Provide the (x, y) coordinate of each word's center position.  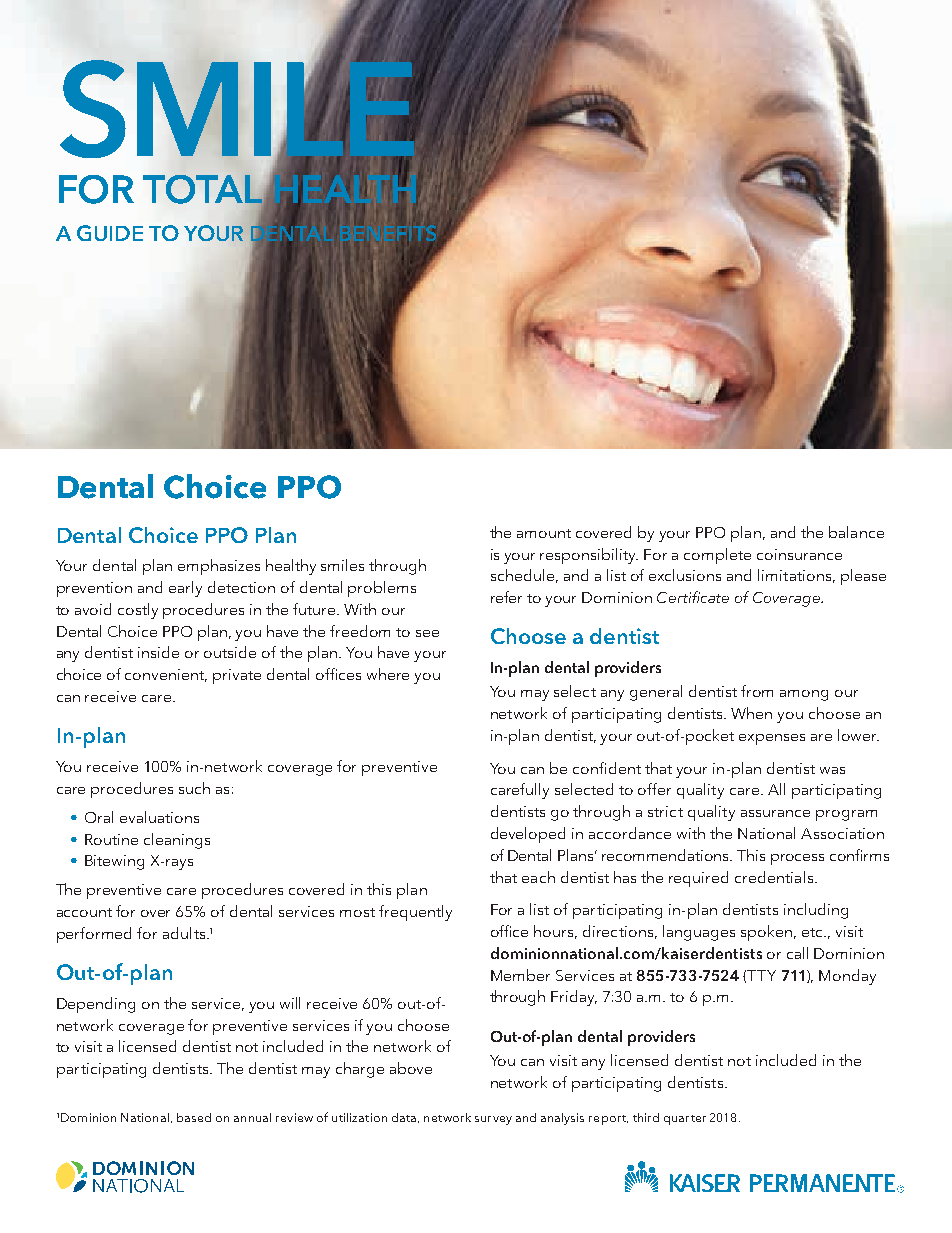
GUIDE (110, 233)
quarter (685, 1120)
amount (544, 533)
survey (493, 1120)
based (194, 1117)
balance (856, 532)
